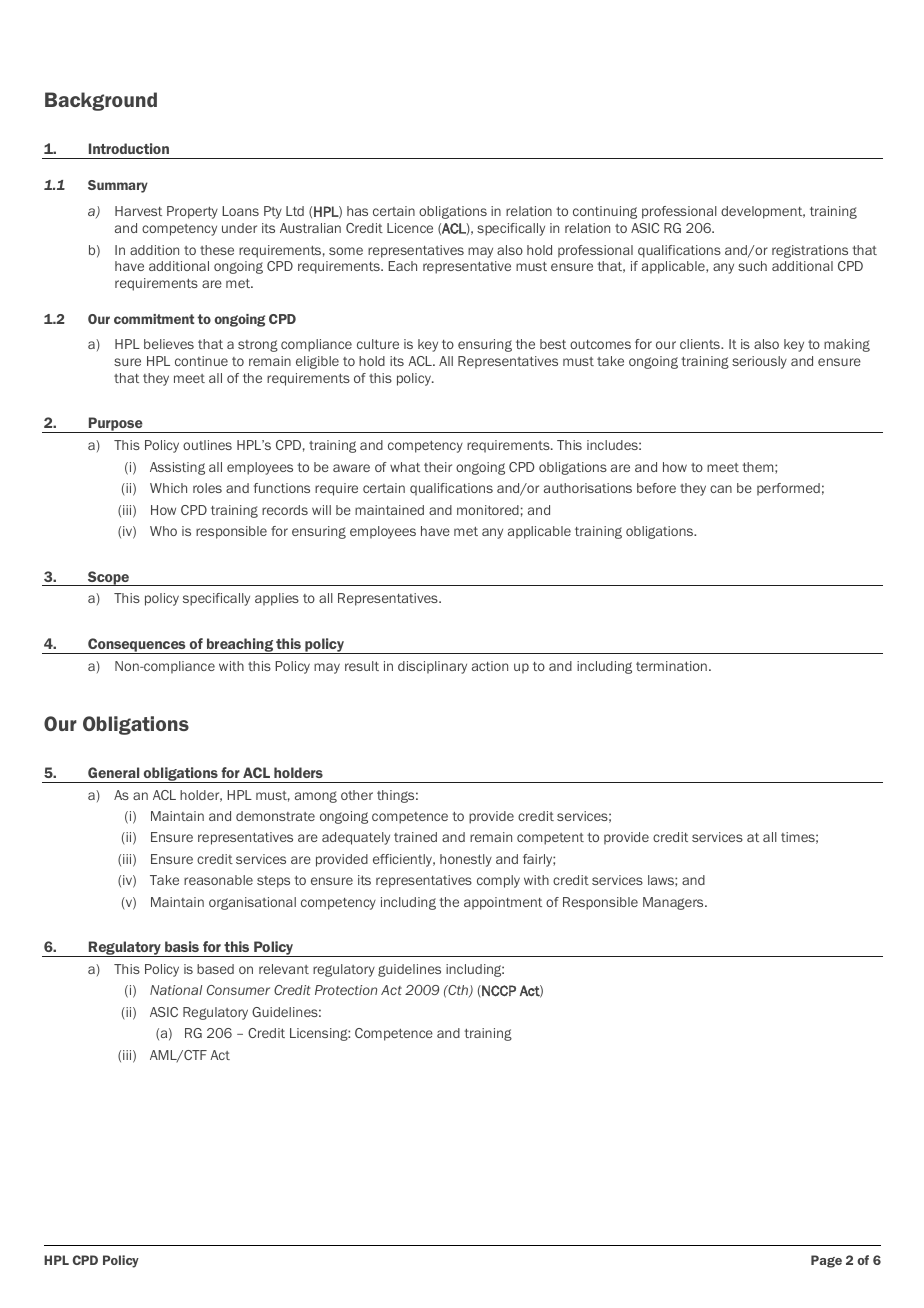 The height and width of the screenshot is (1308, 924). What do you see at coordinates (176, 990) in the screenshot?
I see `National` at bounding box center [176, 990].
